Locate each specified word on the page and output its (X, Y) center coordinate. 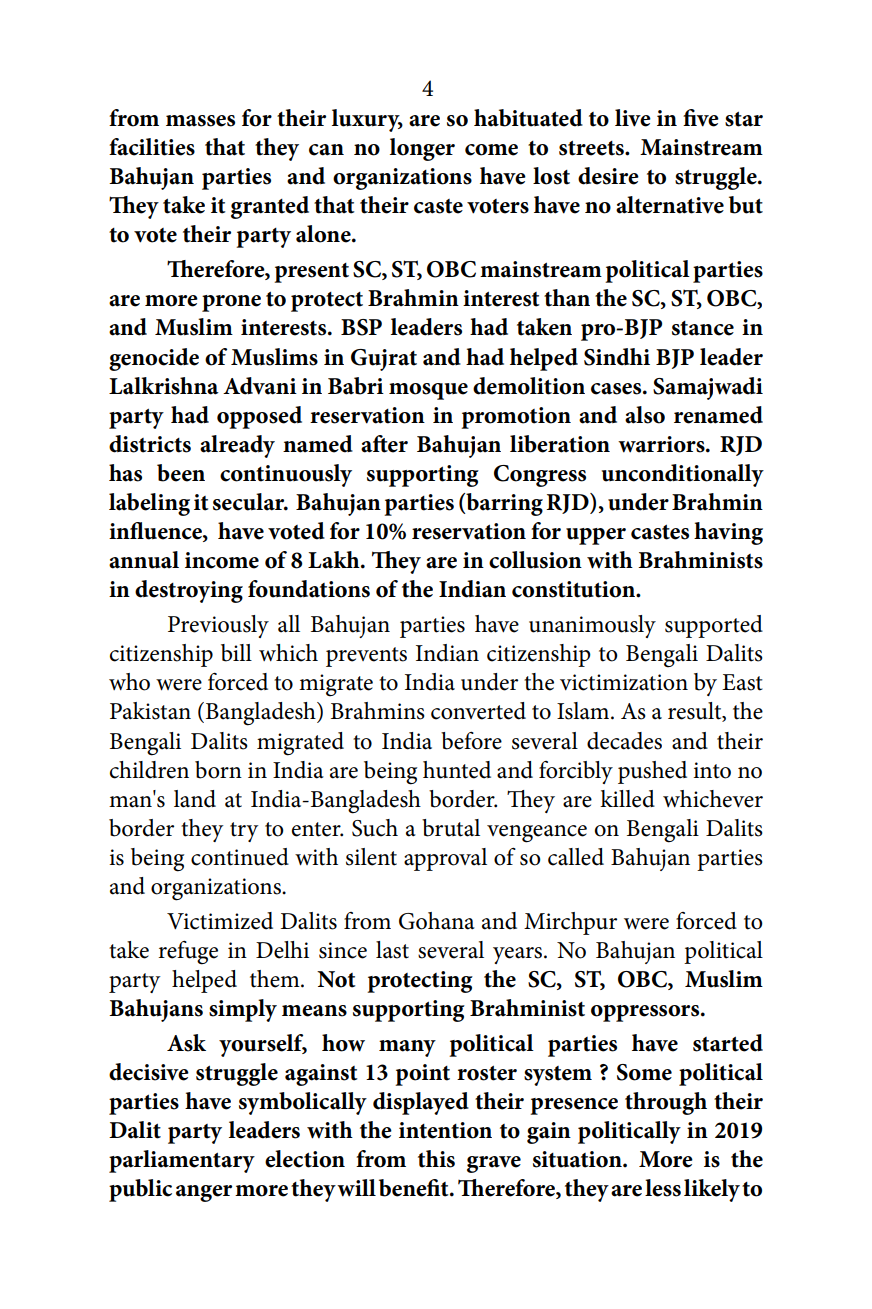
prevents (366, 657)
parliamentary (182, 1161)
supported (714, 626)
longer (422, 149)
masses (200, 121)
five (701, 118)
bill (236, 653)
